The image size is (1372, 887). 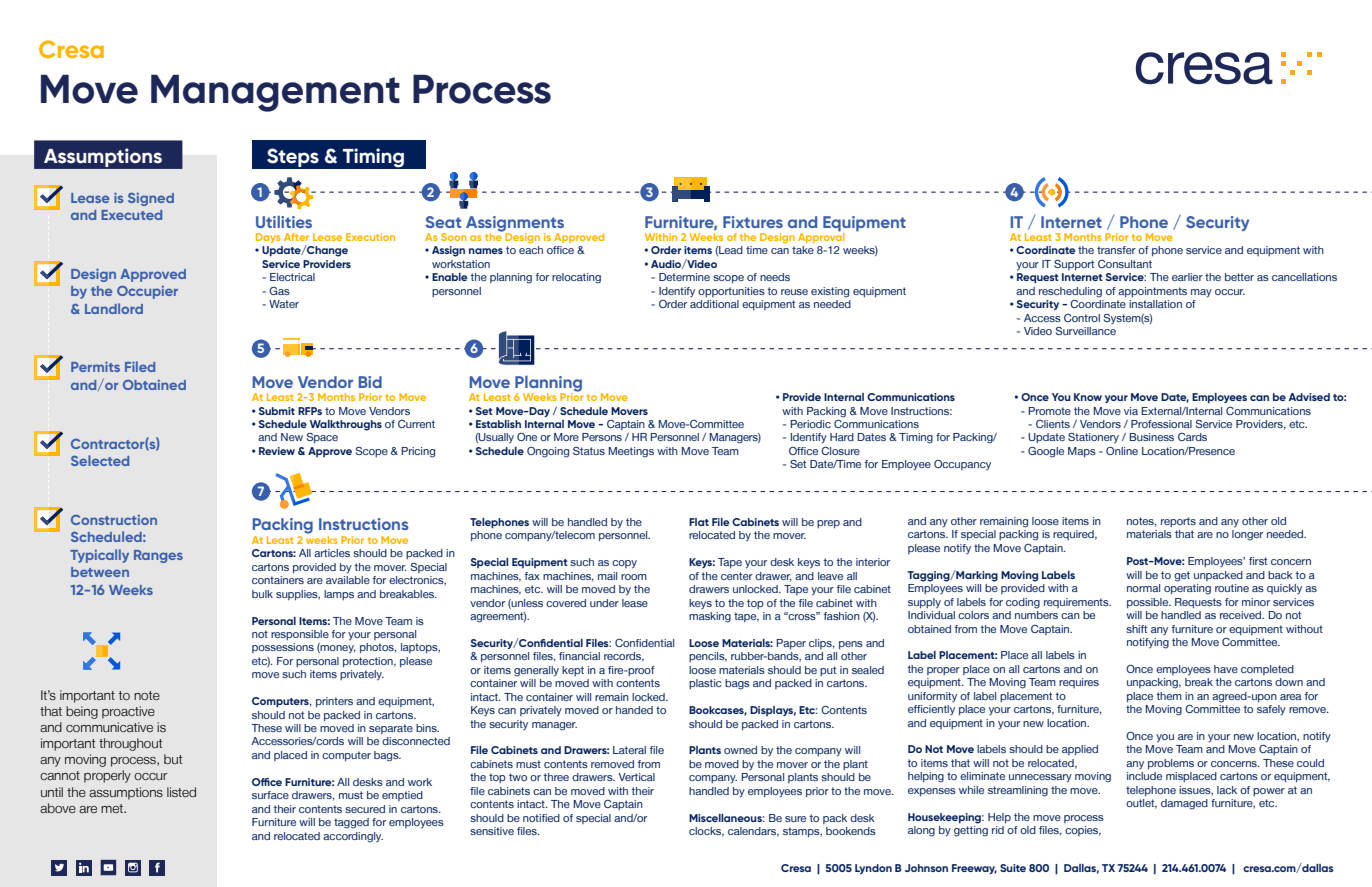 What do you see at coordinates (275, 93) in the screenshot?
I see `Management` at bounding box center [275, 93].
